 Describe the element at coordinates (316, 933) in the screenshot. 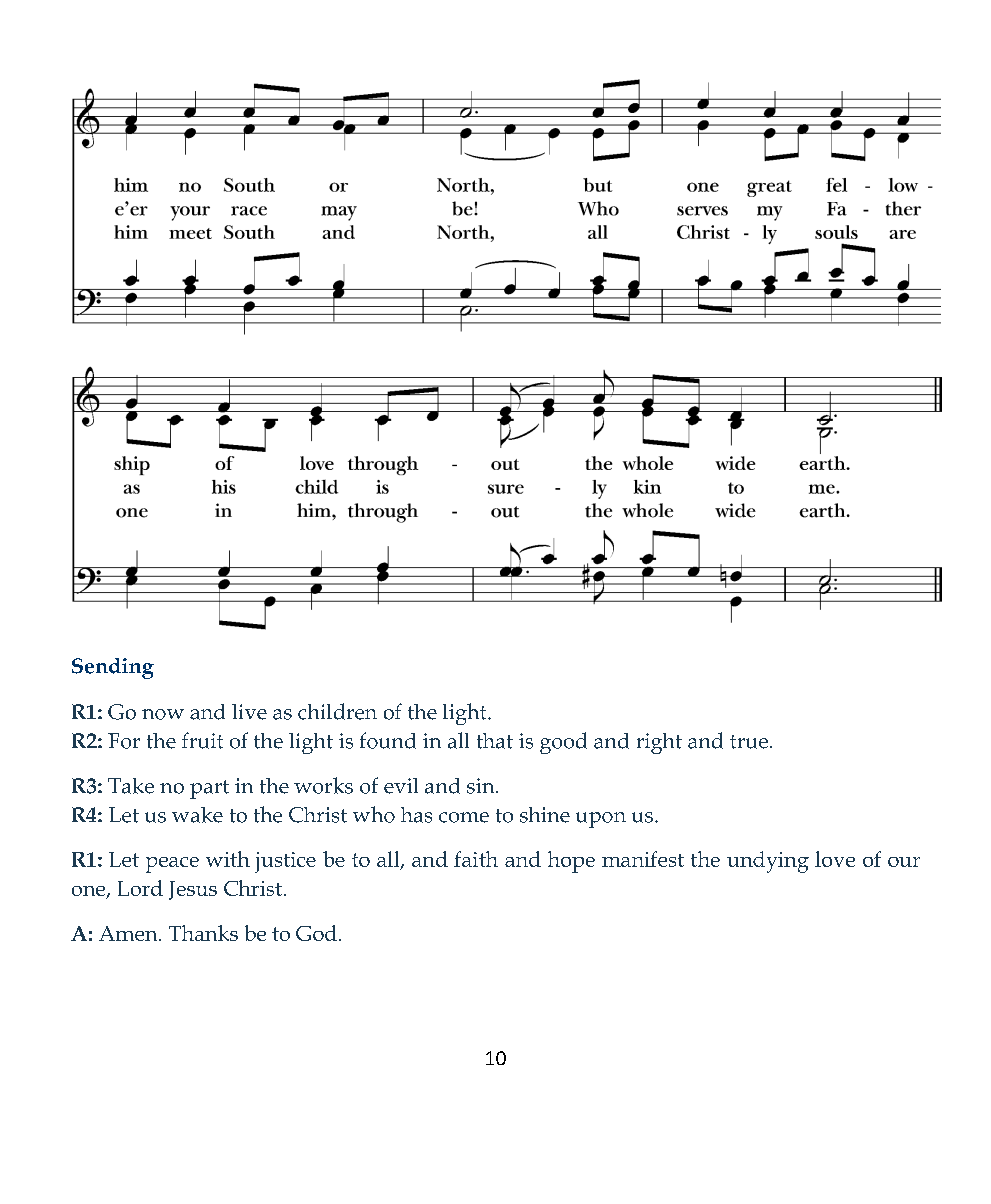

I see `God` at that location.
